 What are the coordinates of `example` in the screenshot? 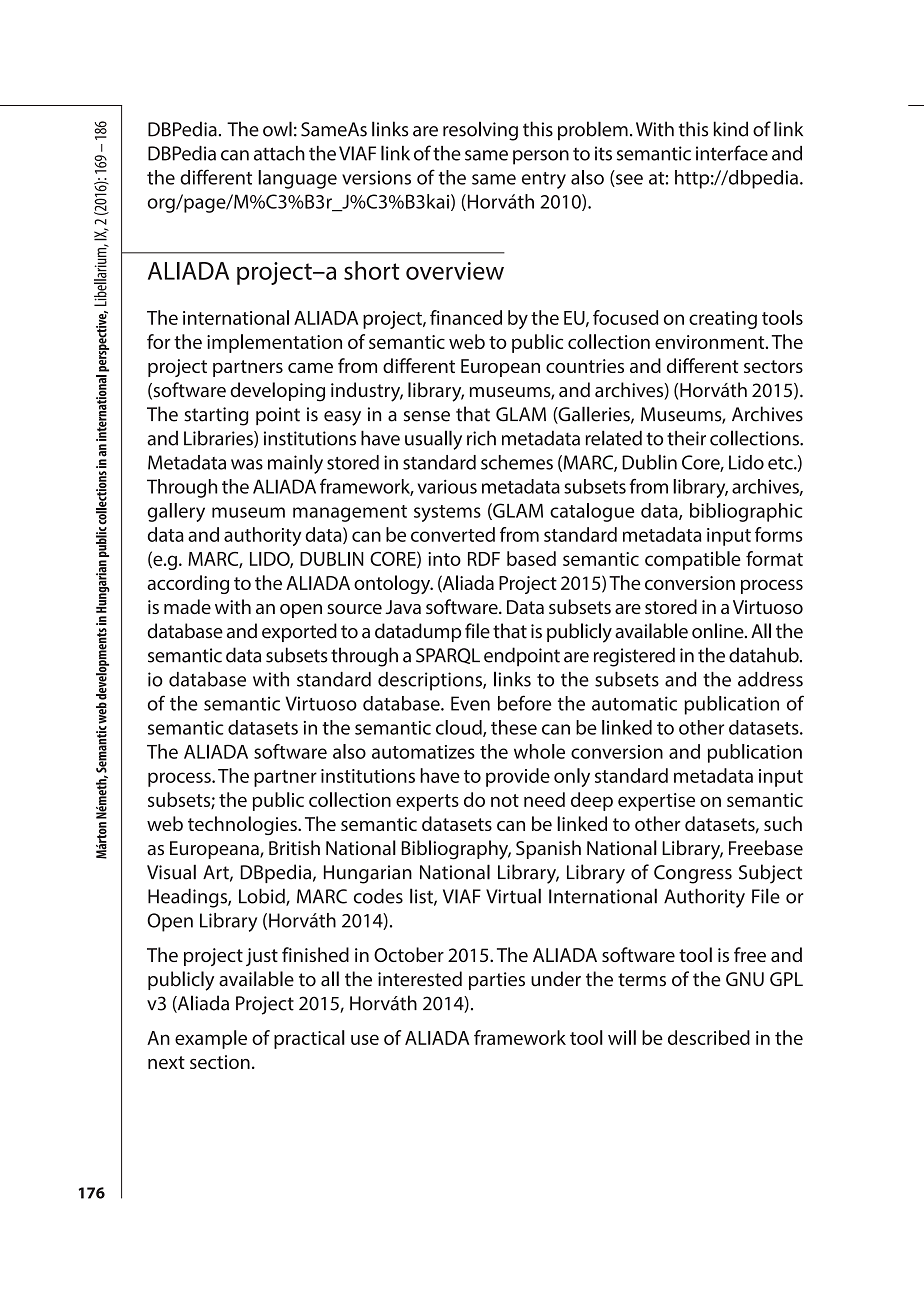 It's located at (211, 1039).
